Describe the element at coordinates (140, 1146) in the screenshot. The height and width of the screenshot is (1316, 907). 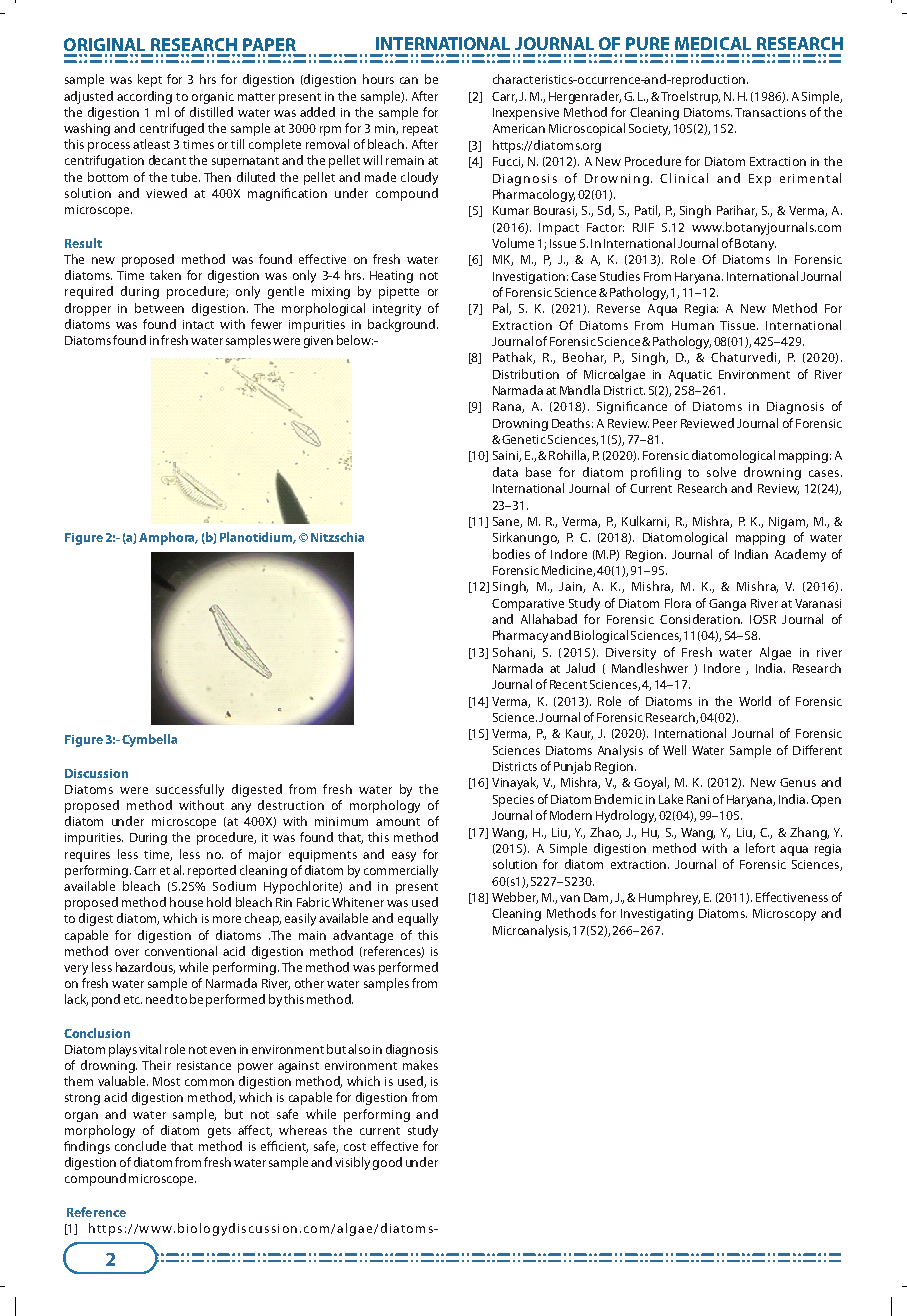
I see `conclude` at that location.
